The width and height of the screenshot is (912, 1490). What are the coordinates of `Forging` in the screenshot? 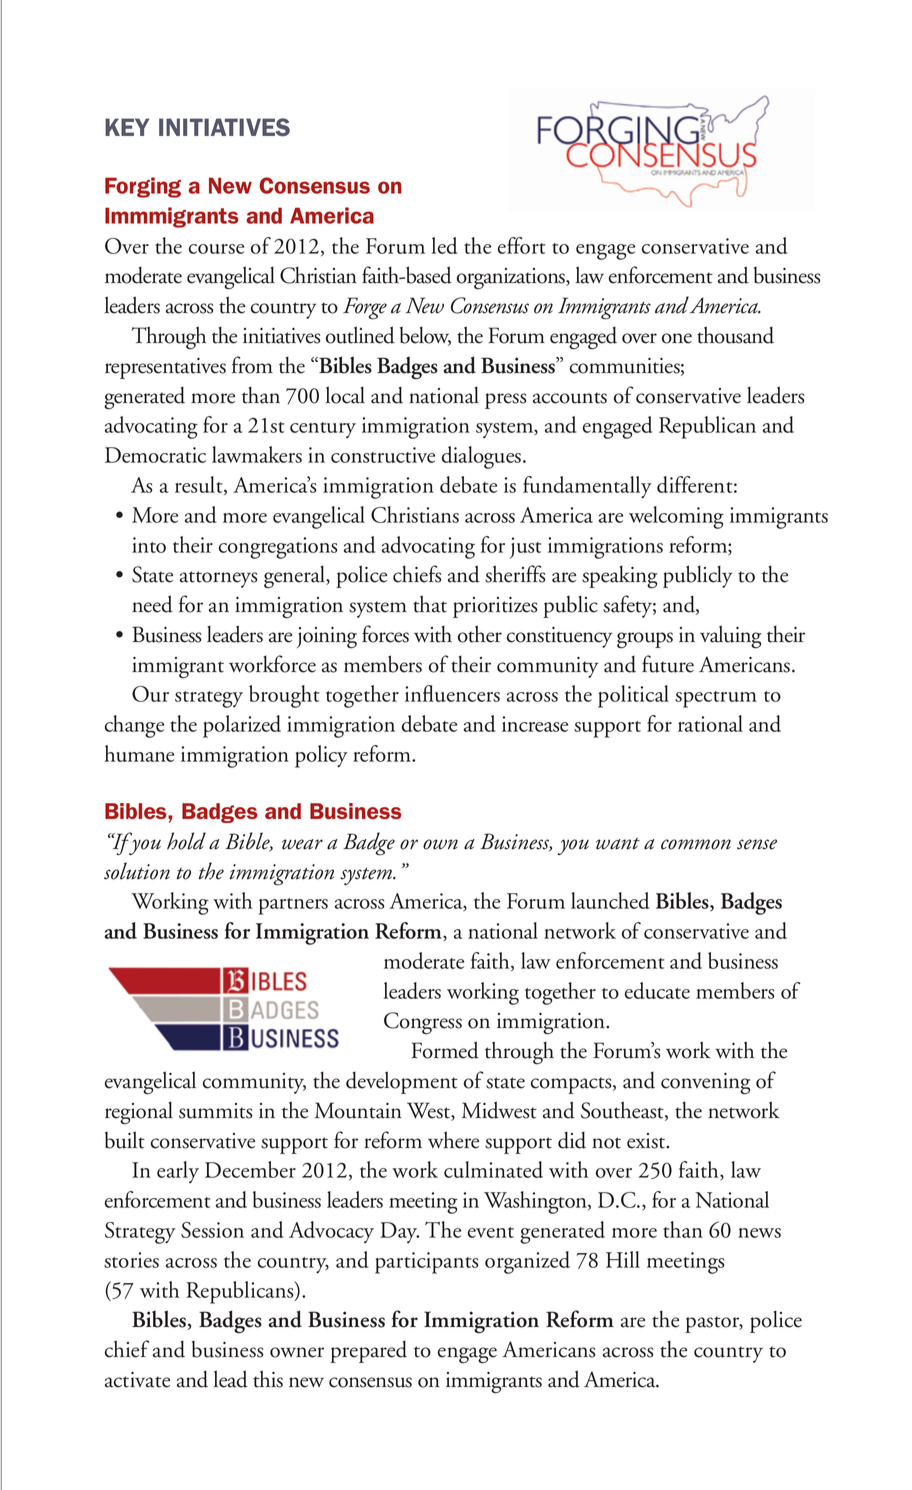 It's located at (143, 187).
